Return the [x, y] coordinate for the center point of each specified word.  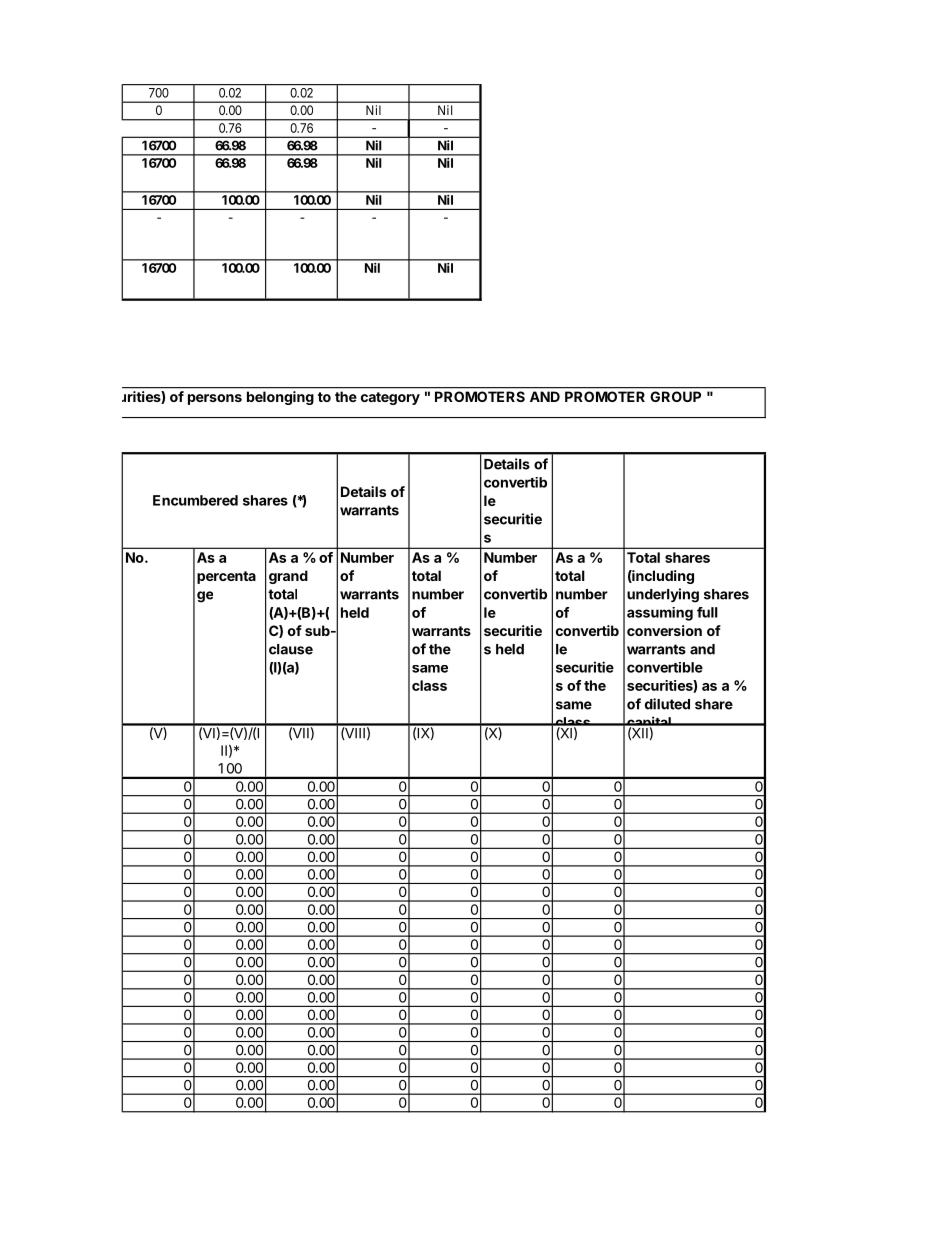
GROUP [676, 396]
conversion [664, 630]
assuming [660, 614]
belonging [280, 398]
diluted [667, 704]
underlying [663, 595]
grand [288, 577]
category [390, 398]
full [707, 612]
